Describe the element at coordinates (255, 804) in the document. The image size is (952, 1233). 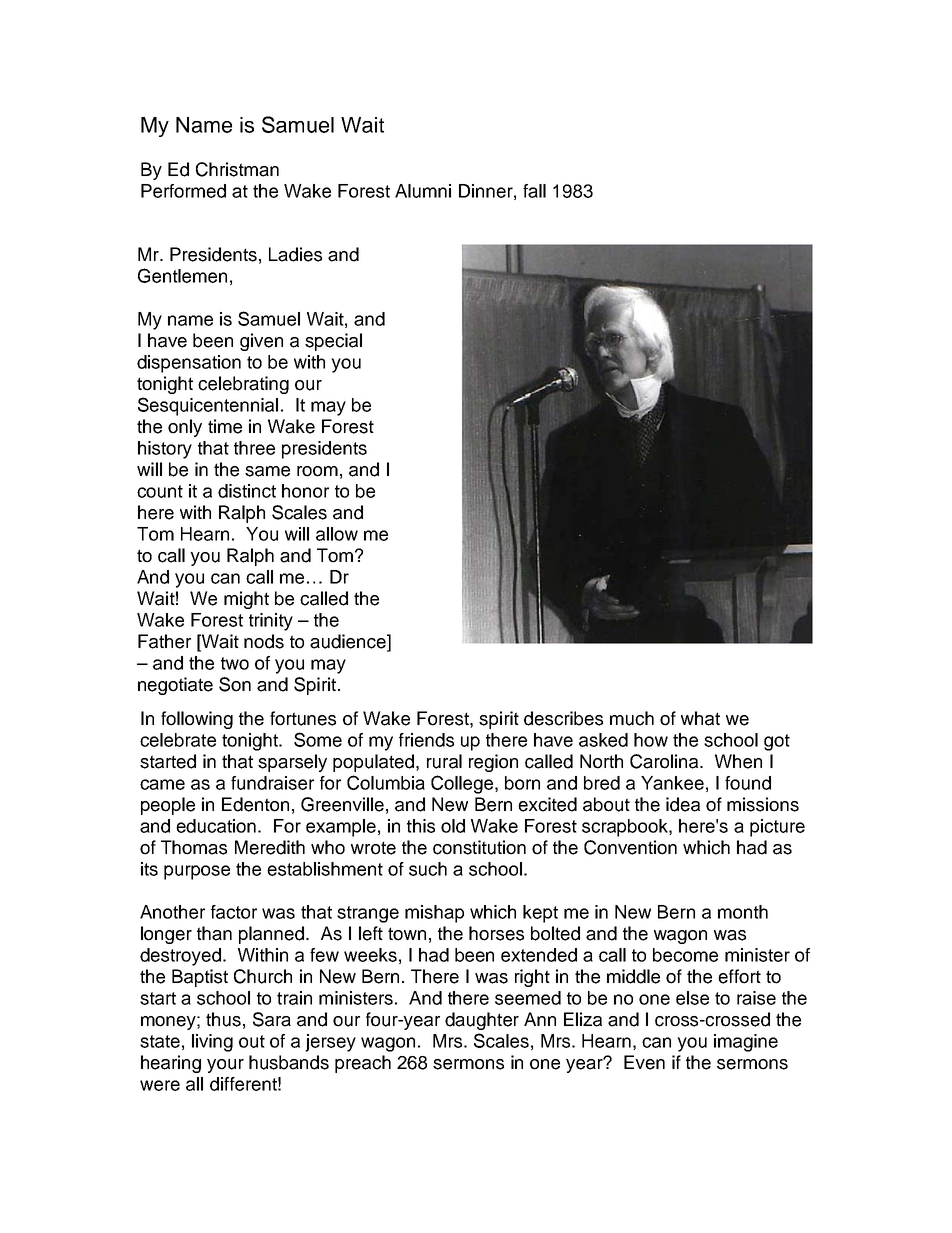
I see `Edenton` at that location.
